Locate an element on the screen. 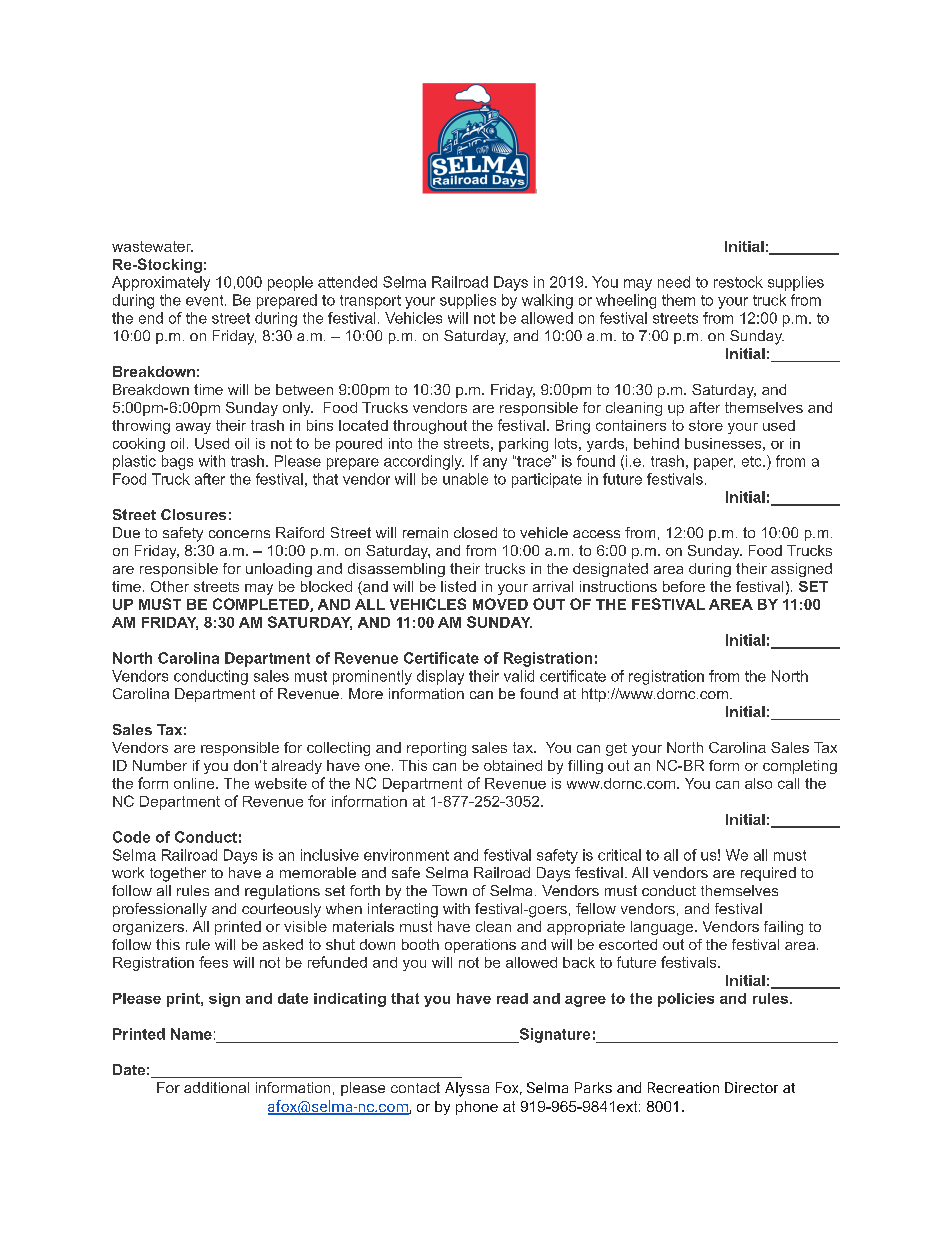 This screenshot has height=1233, width=952. concerns is located at coordinates (239, 534).
